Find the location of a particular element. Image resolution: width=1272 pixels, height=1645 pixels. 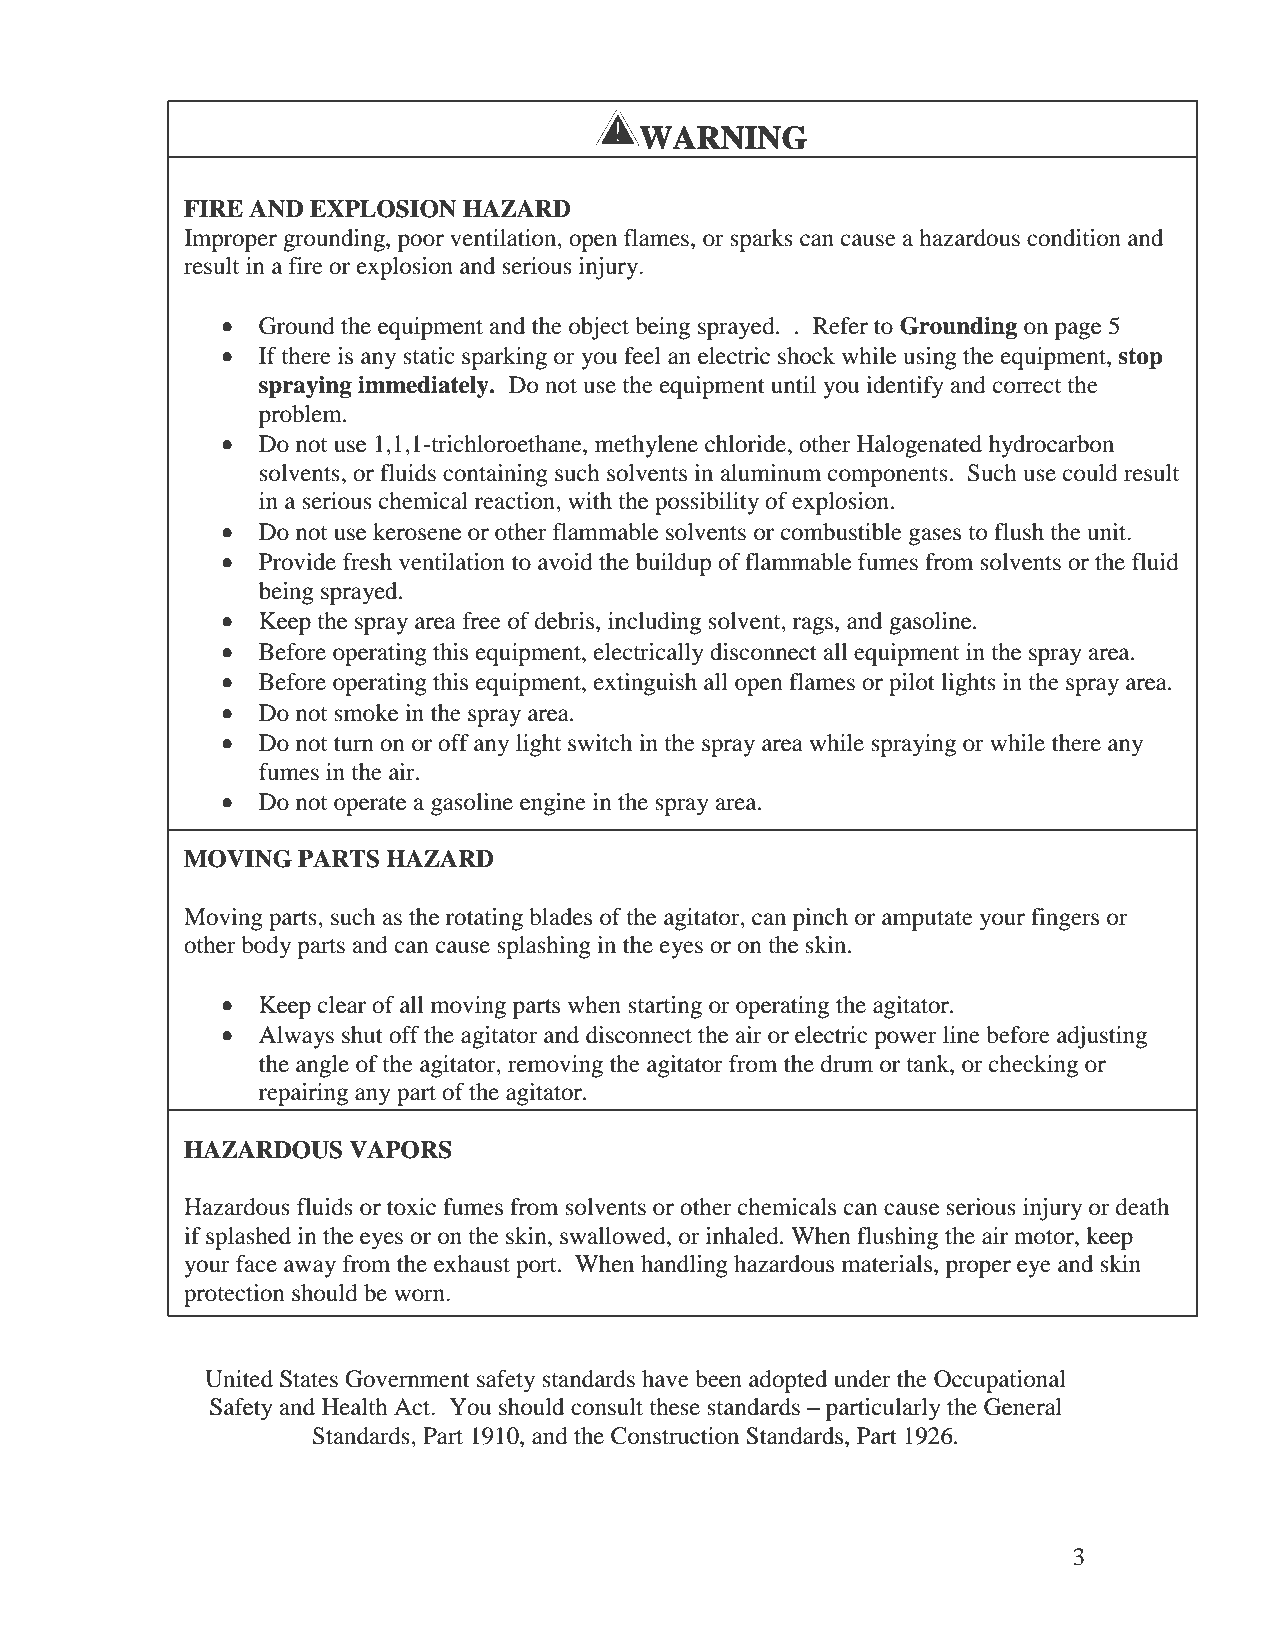

clear is located at coordinates (342, 1005).
